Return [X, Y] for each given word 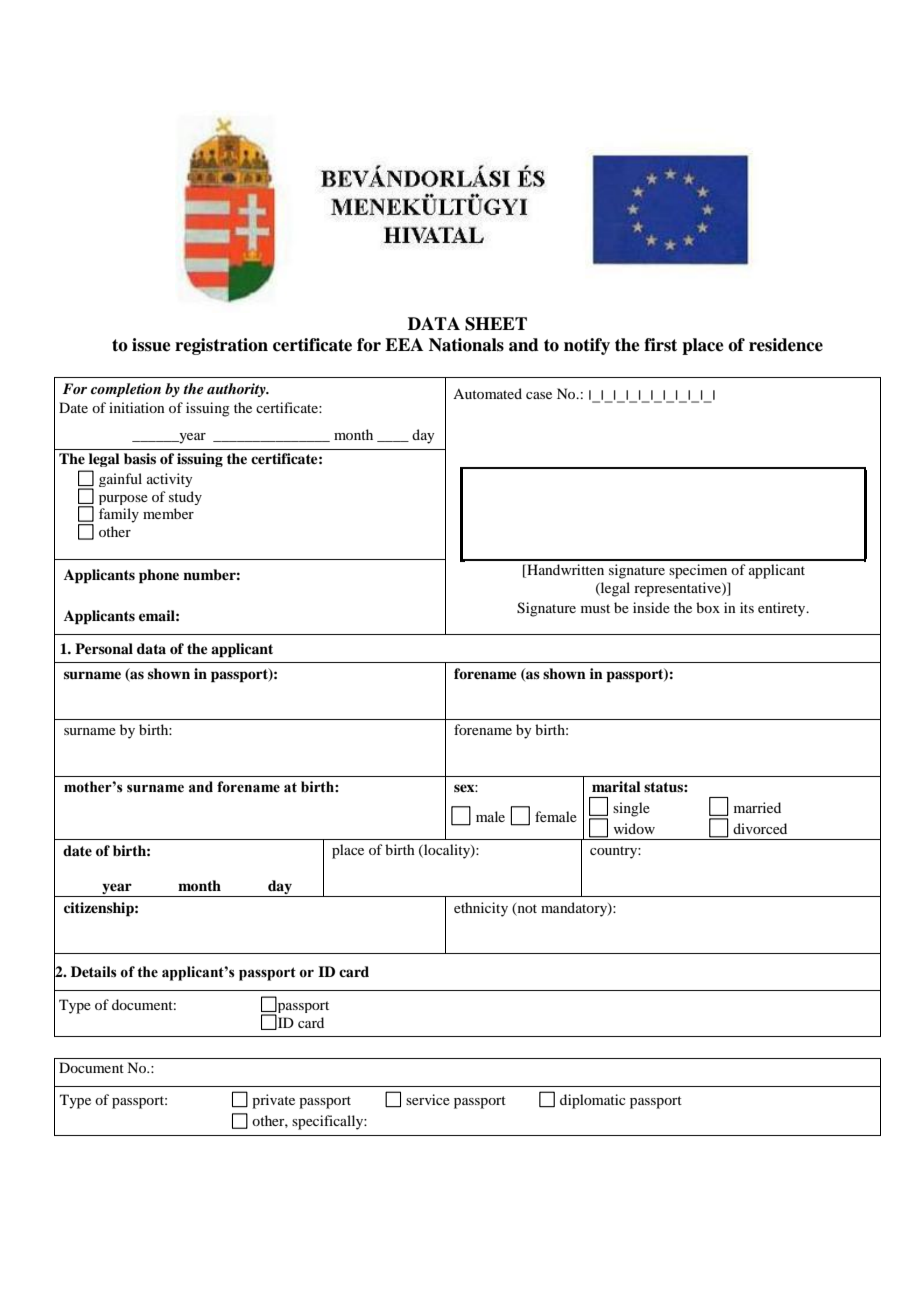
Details [94, 971]
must [595, 608]
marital [616, 786]
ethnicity [481, 909]
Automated [487, 393]
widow [634, 828]
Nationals [466, 345]
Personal [104, 648]
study [185, 498]
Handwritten [564, 571]
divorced [760, 828]
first [660, 345]
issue [151, 345]
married [757, 807]
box [708, 607]
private [273, 1101]
